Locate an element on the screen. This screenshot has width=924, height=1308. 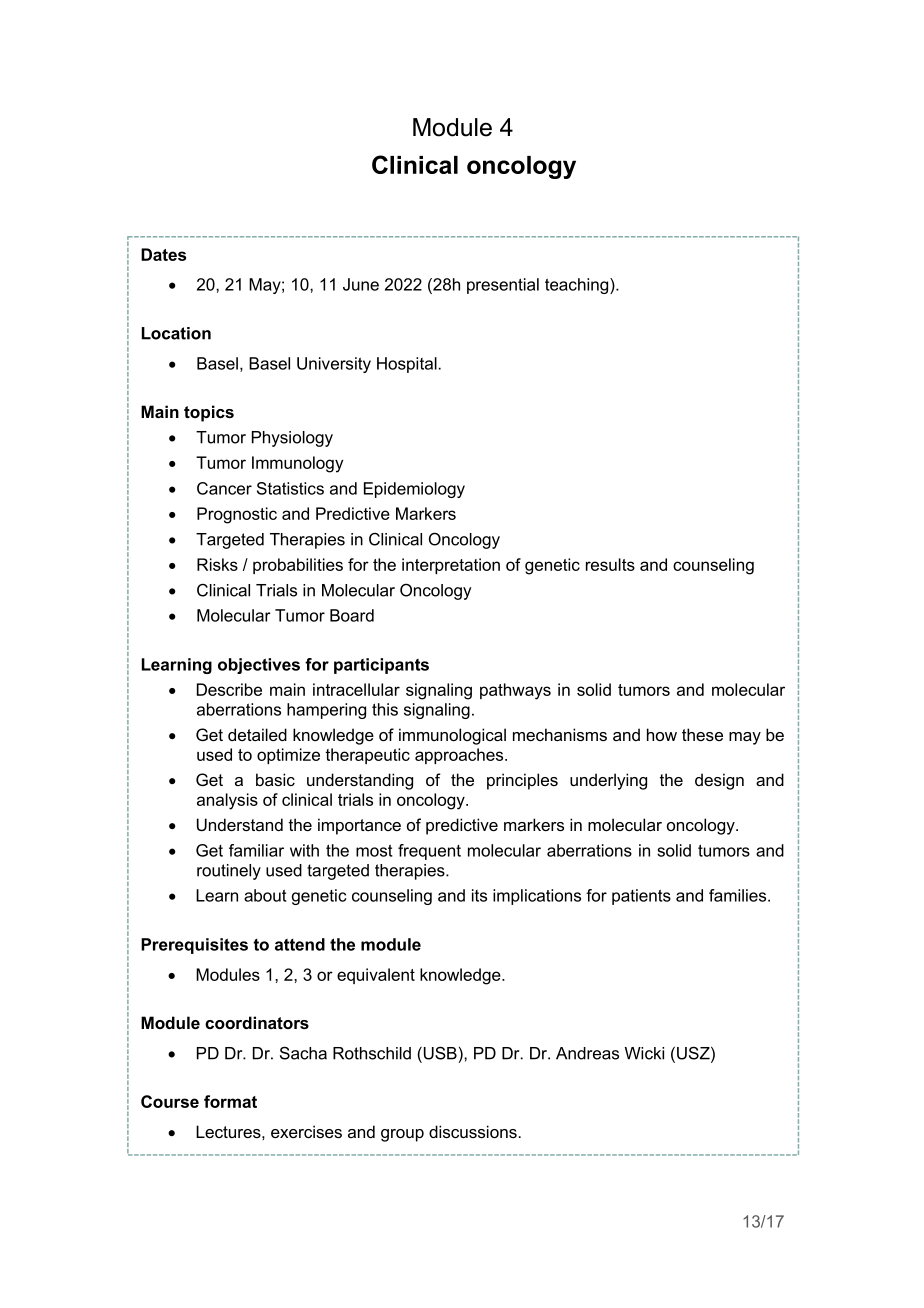
Describe is located at coordinates (229, 689).
